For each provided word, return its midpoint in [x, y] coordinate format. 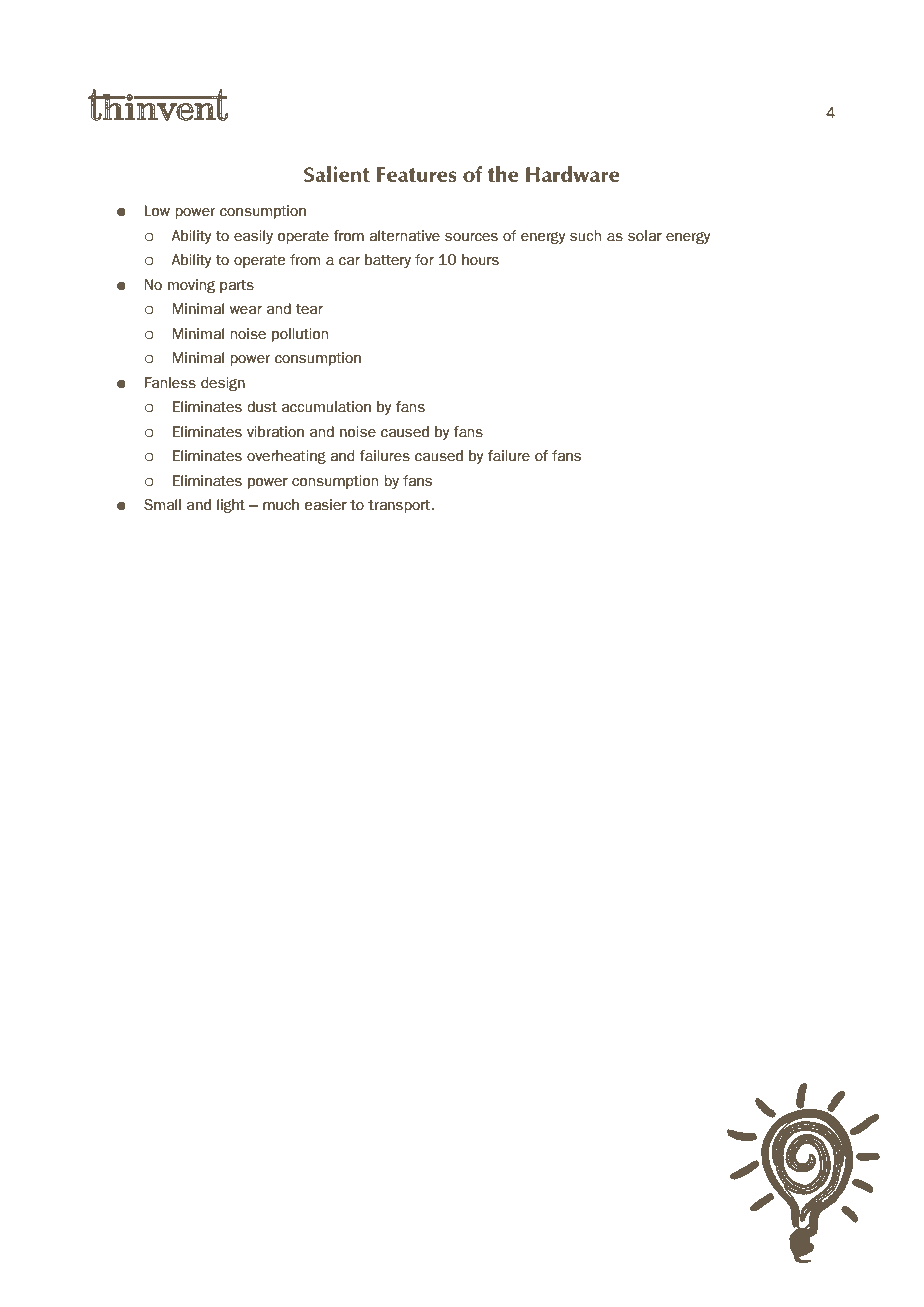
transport [400, 506]
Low [157, 211]
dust [262, 407]
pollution [300, 335]
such [585, 236]
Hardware [573, 174]
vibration [275, 432]
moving [191, 286]
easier [326, 505]
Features [417, 175]
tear [309, 309]
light [231, 506]
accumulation [326, 407]
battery [388, 261]
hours [480, 260]
